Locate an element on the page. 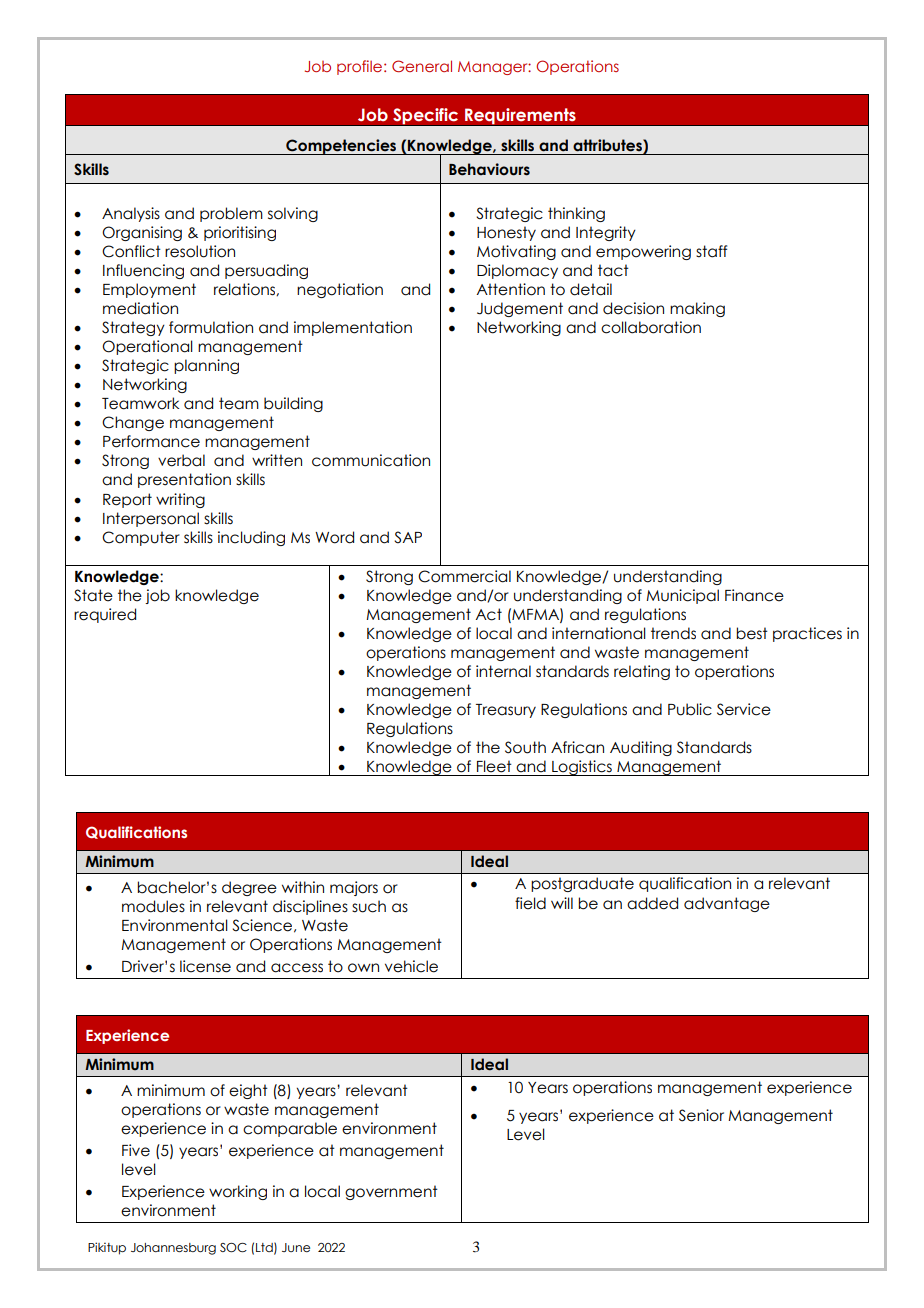 This page has height=1308, width=924. staff is located at coordinates (711, 251).
